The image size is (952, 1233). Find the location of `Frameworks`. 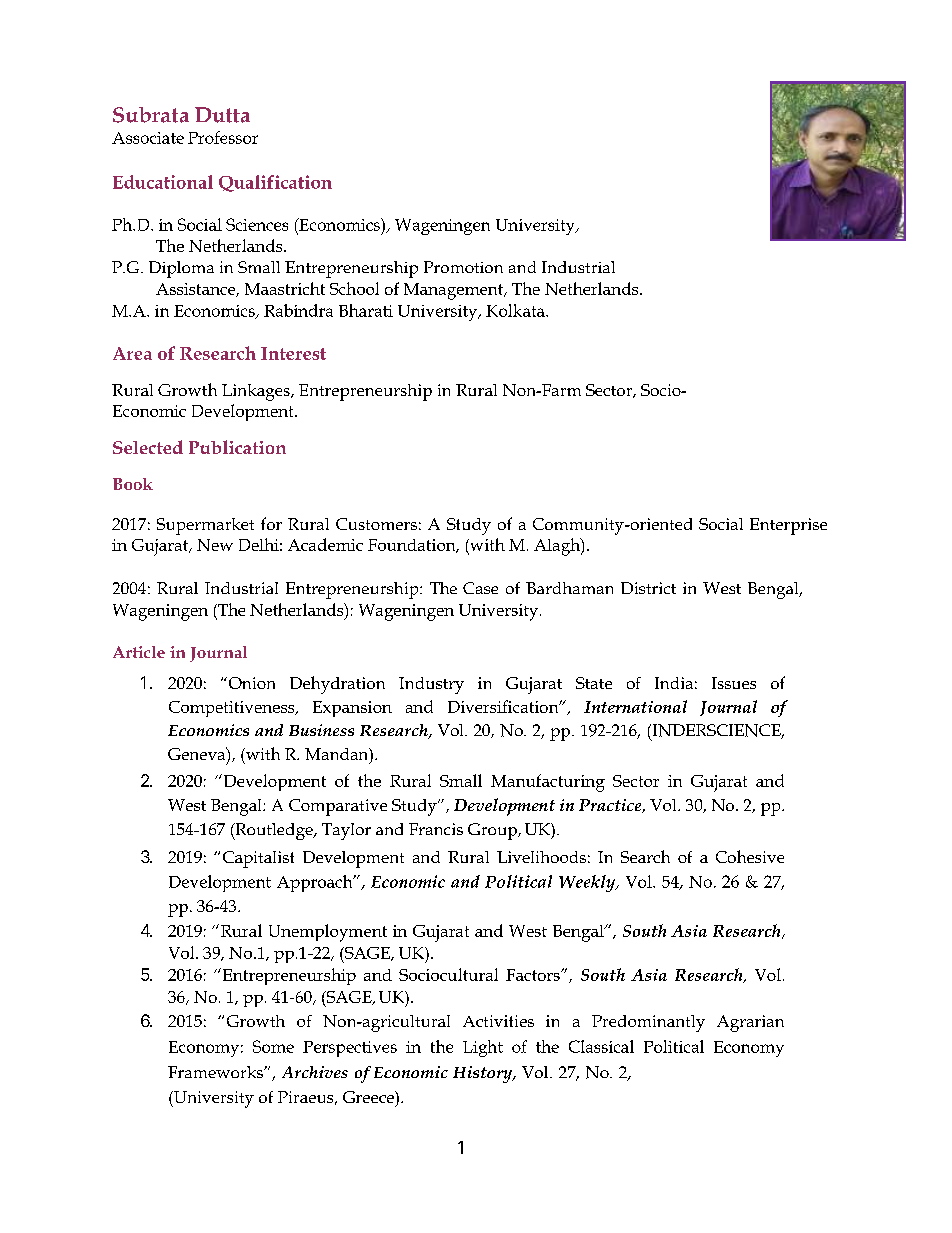

Frameworks is located at coordinates (216, 1072).
